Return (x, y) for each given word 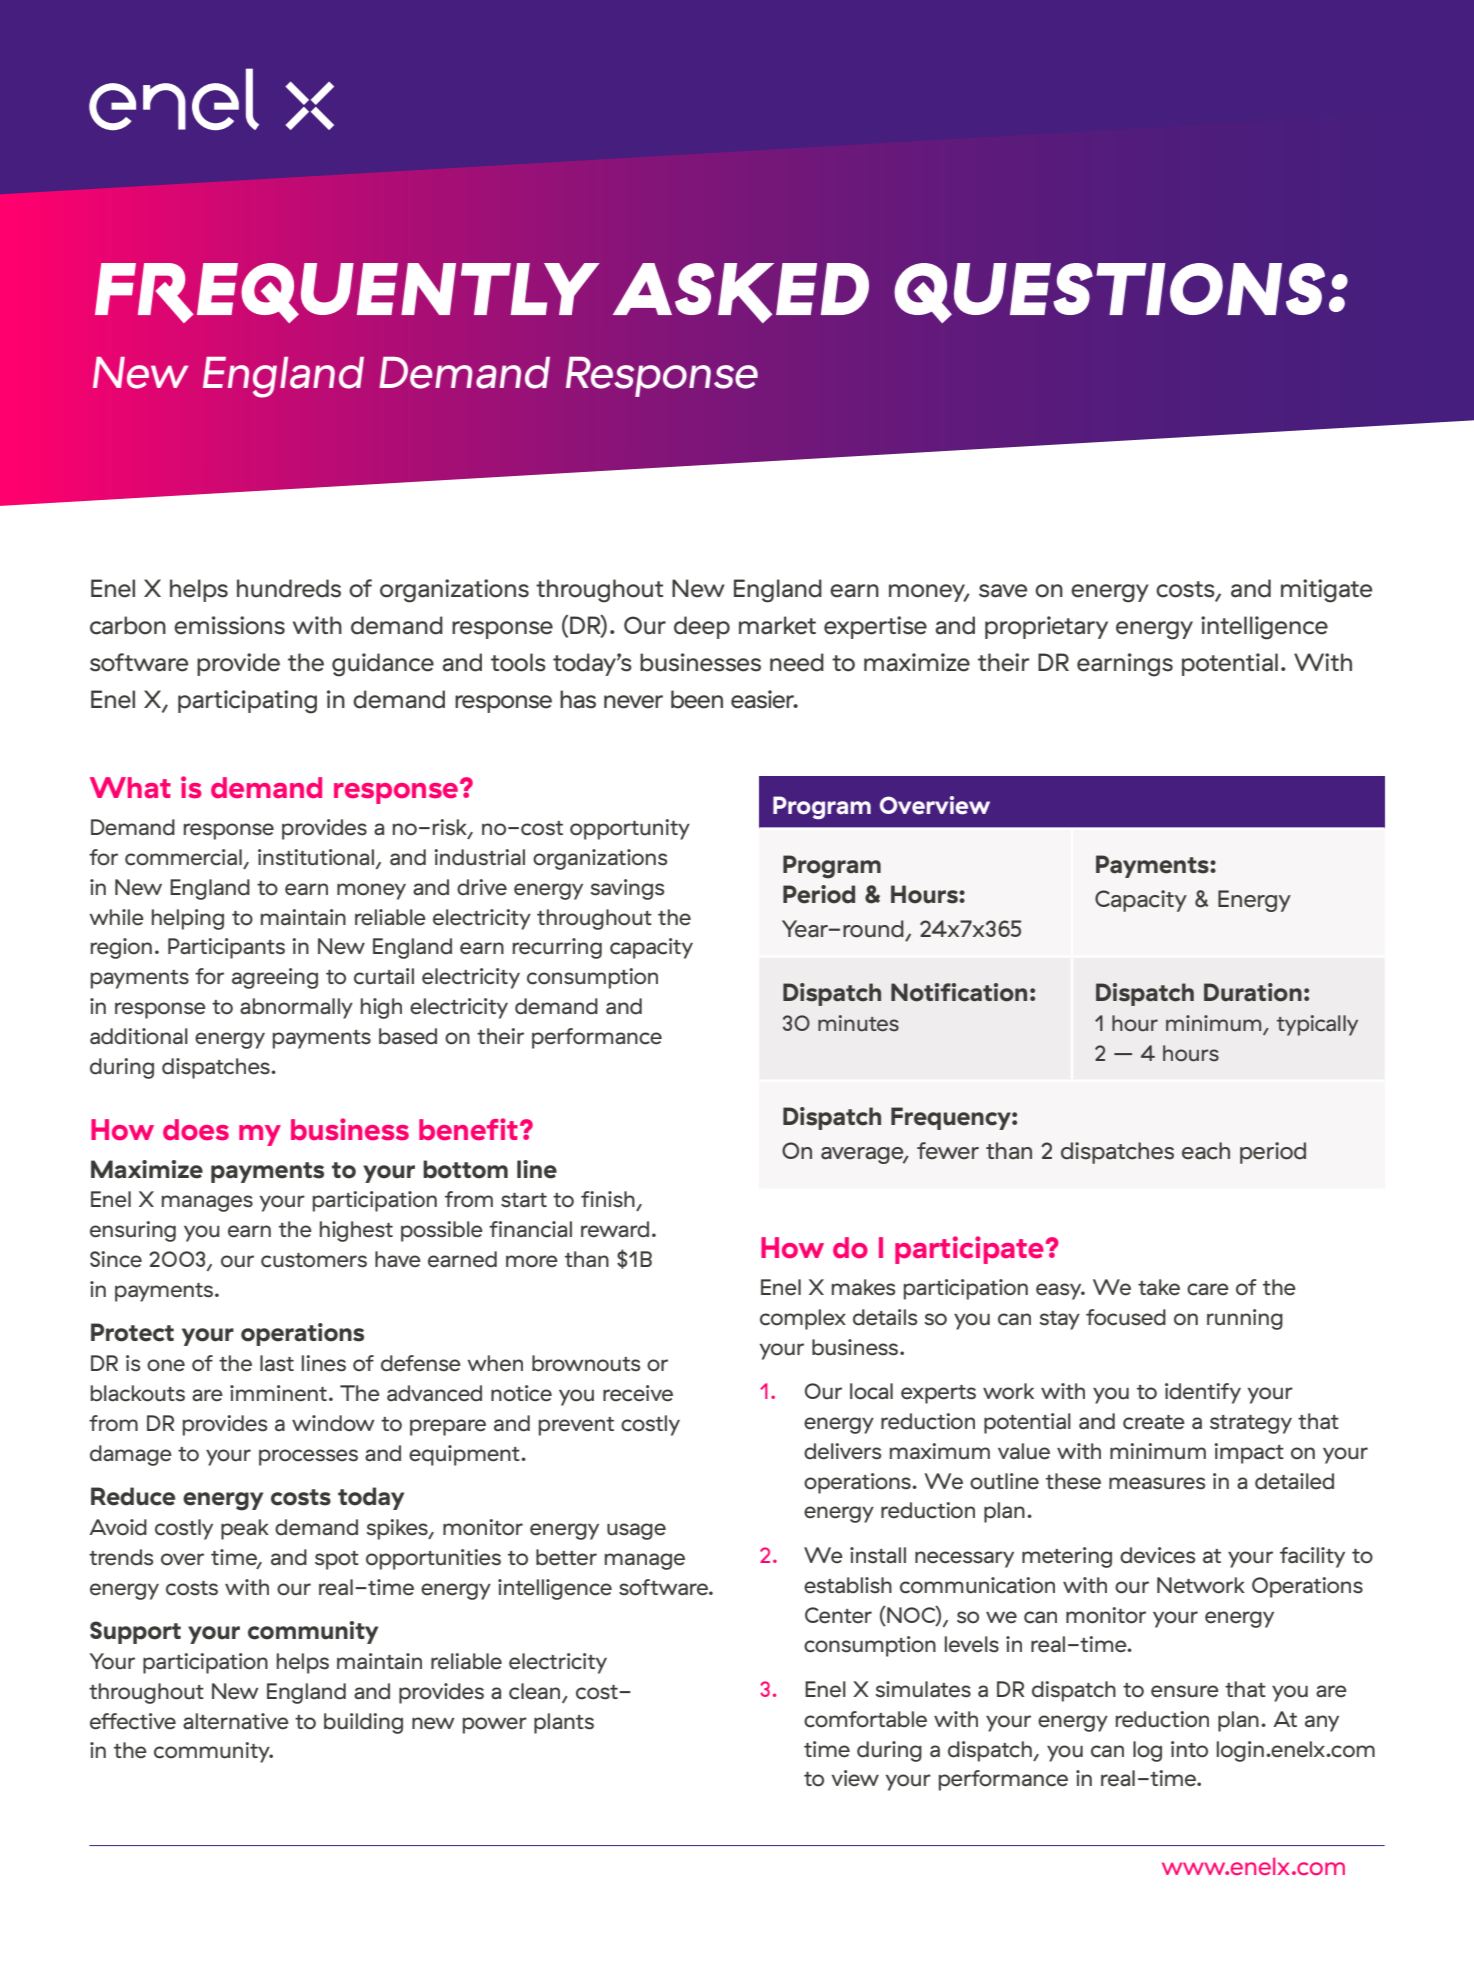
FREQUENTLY (347, 293)
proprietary (1046, 627)
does (196, 1130)
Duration (1253, 992)
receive (638, 1393)
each (1206, 1151)
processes (308, 1457)
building (363, 1723)
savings (627, 889)
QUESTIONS (1109, 293)
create (1154, 1422)
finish (608, 1199)
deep (702, 627)
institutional (316, 857)
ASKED (741, 293)
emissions (229, 625)
